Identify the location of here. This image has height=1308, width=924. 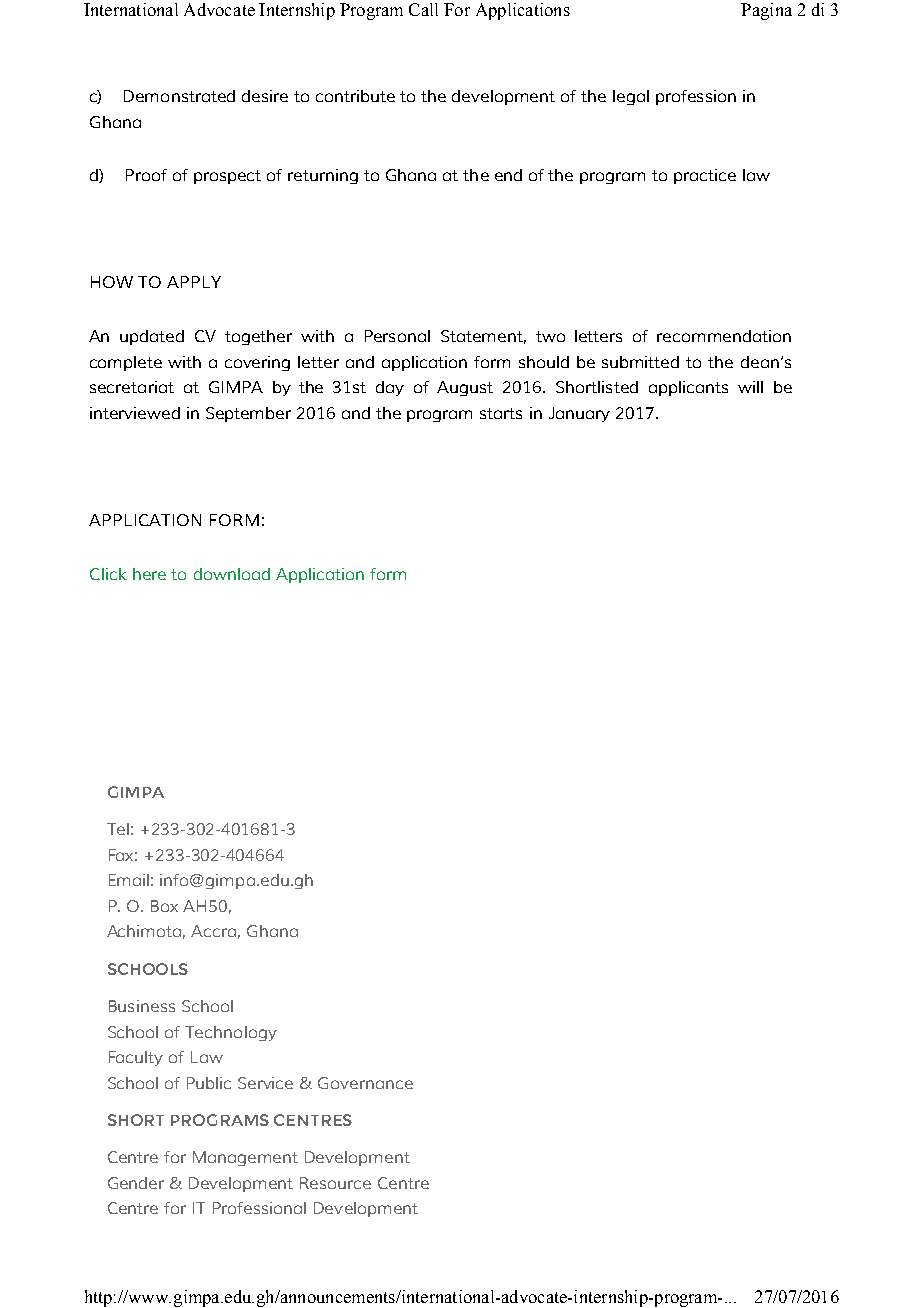
(149, 574).
